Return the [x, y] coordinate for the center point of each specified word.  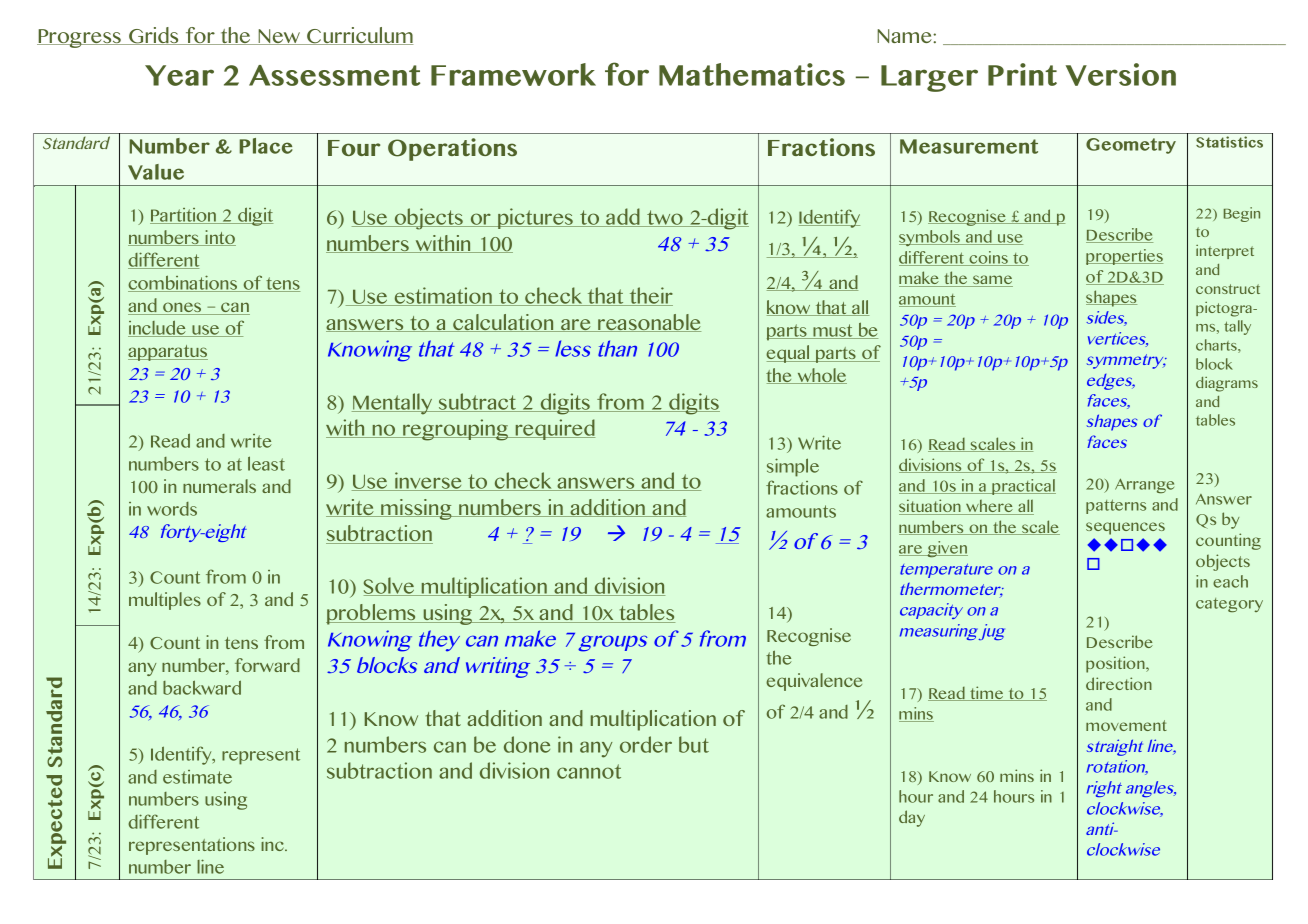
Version [1121, 74]
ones [182, 308]
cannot [589, 771]
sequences [1125, 528]
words [172, 509]
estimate [197, 777]
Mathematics [752, 74]
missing [416, 509]
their [650, 296]
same [992, 281]
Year [179, 75]
